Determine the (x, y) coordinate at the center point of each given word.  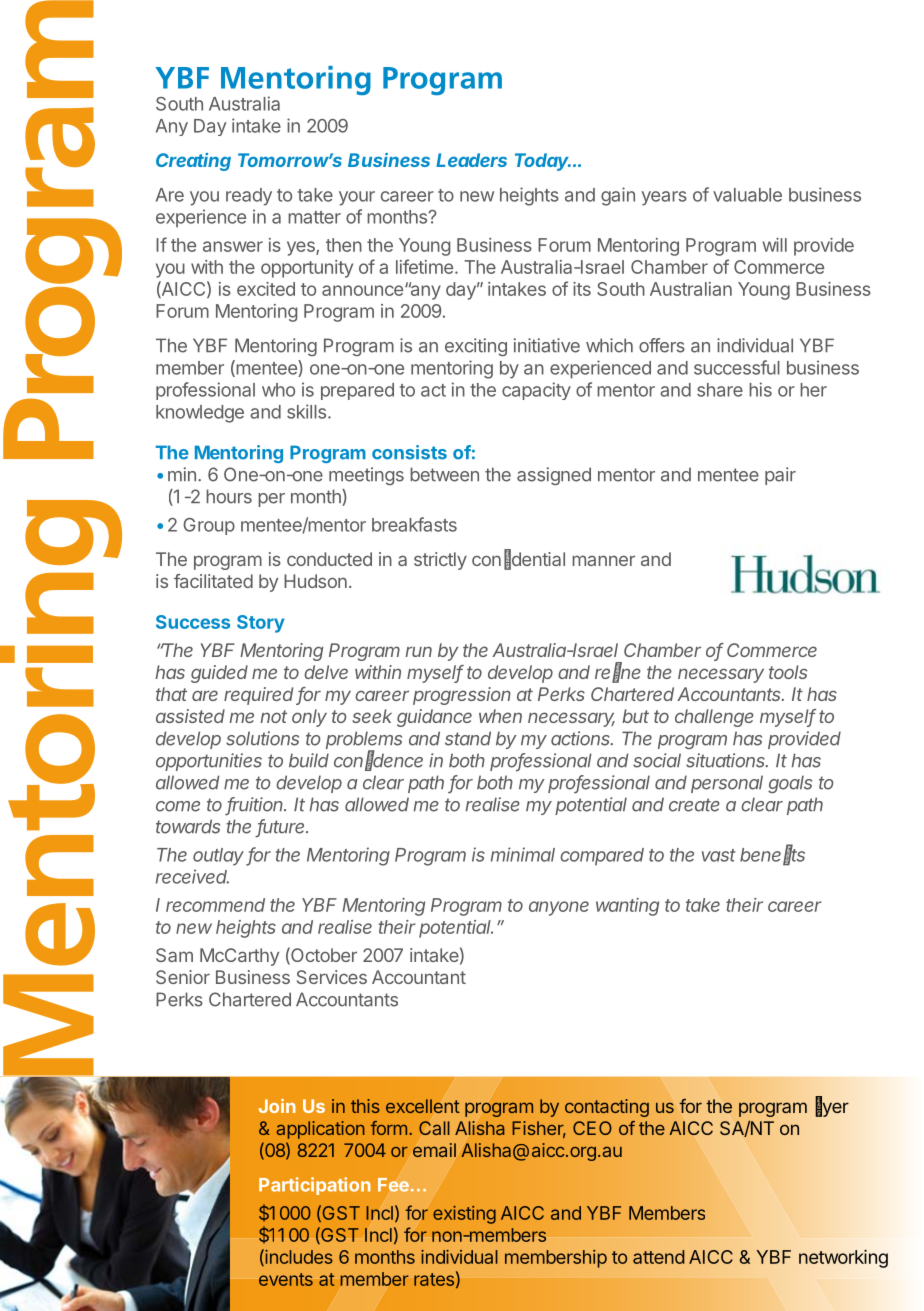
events (286, 1279)
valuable (747, 195)
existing (464, 1215)
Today (543, 162)
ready (249, 197)
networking (843, 1259)
